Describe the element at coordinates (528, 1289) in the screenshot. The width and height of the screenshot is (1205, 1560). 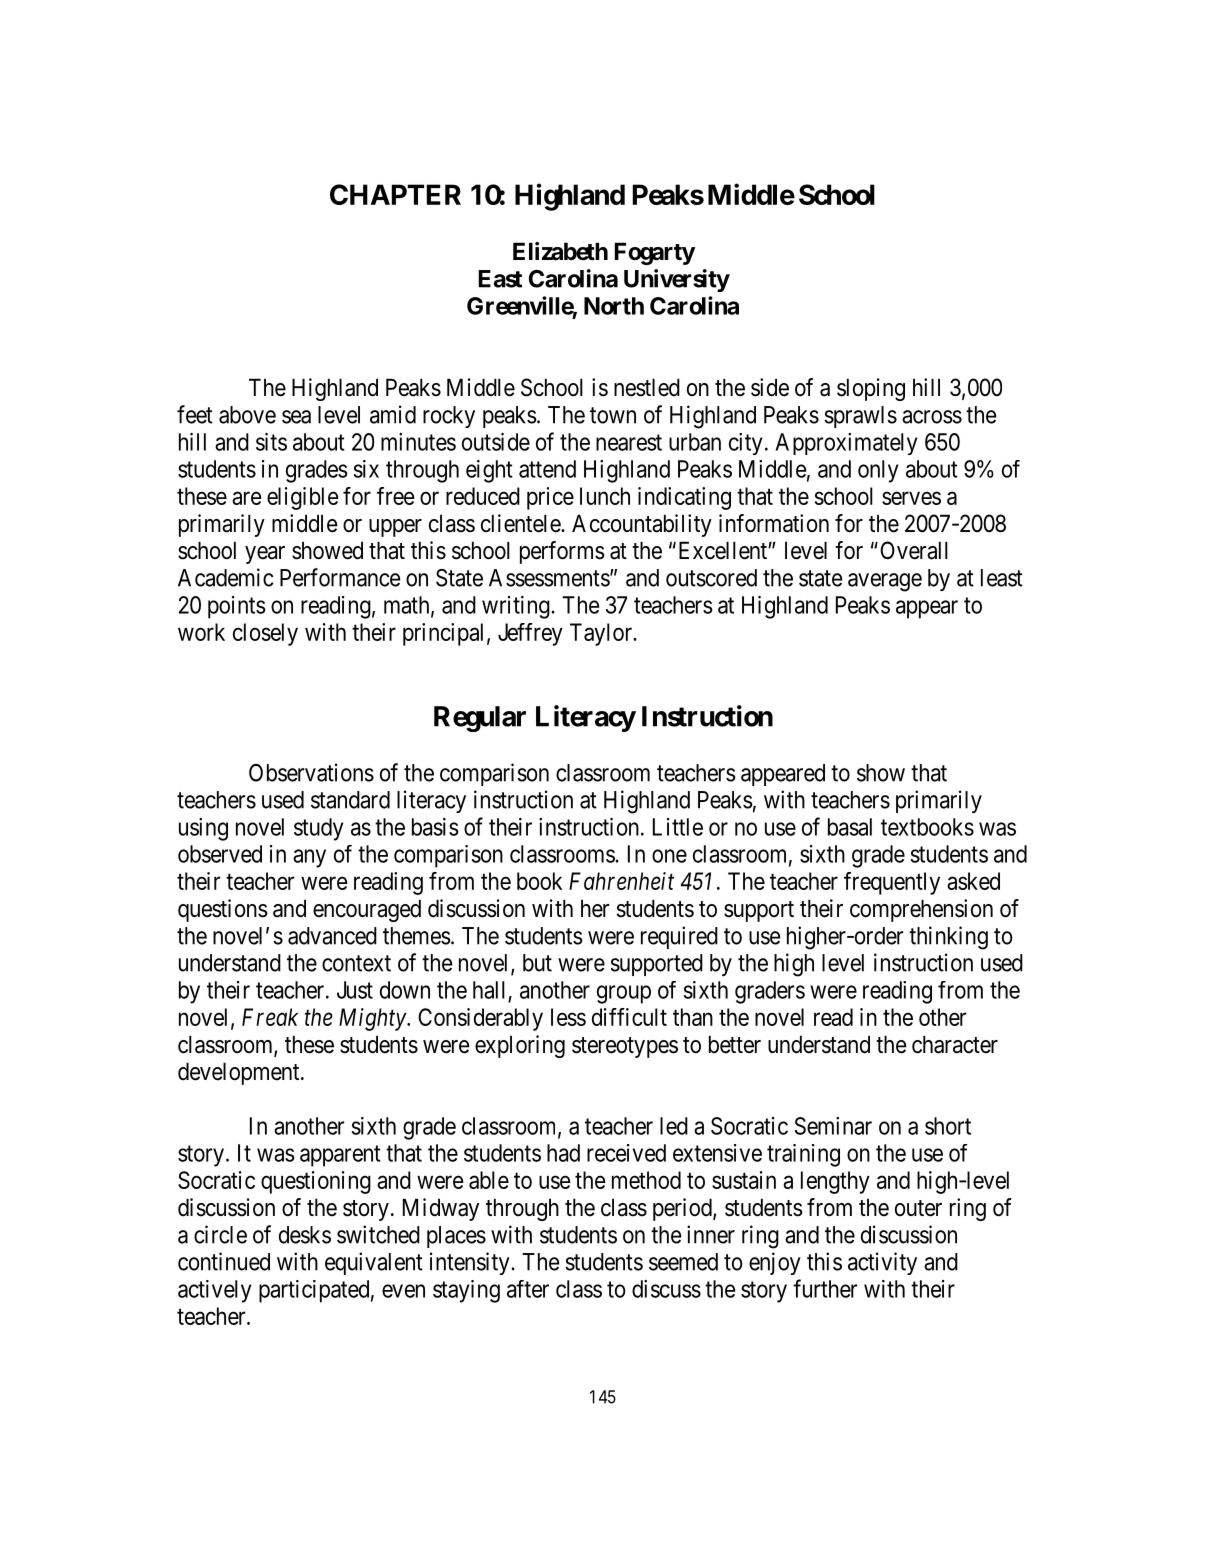
I see `after` at that location.
